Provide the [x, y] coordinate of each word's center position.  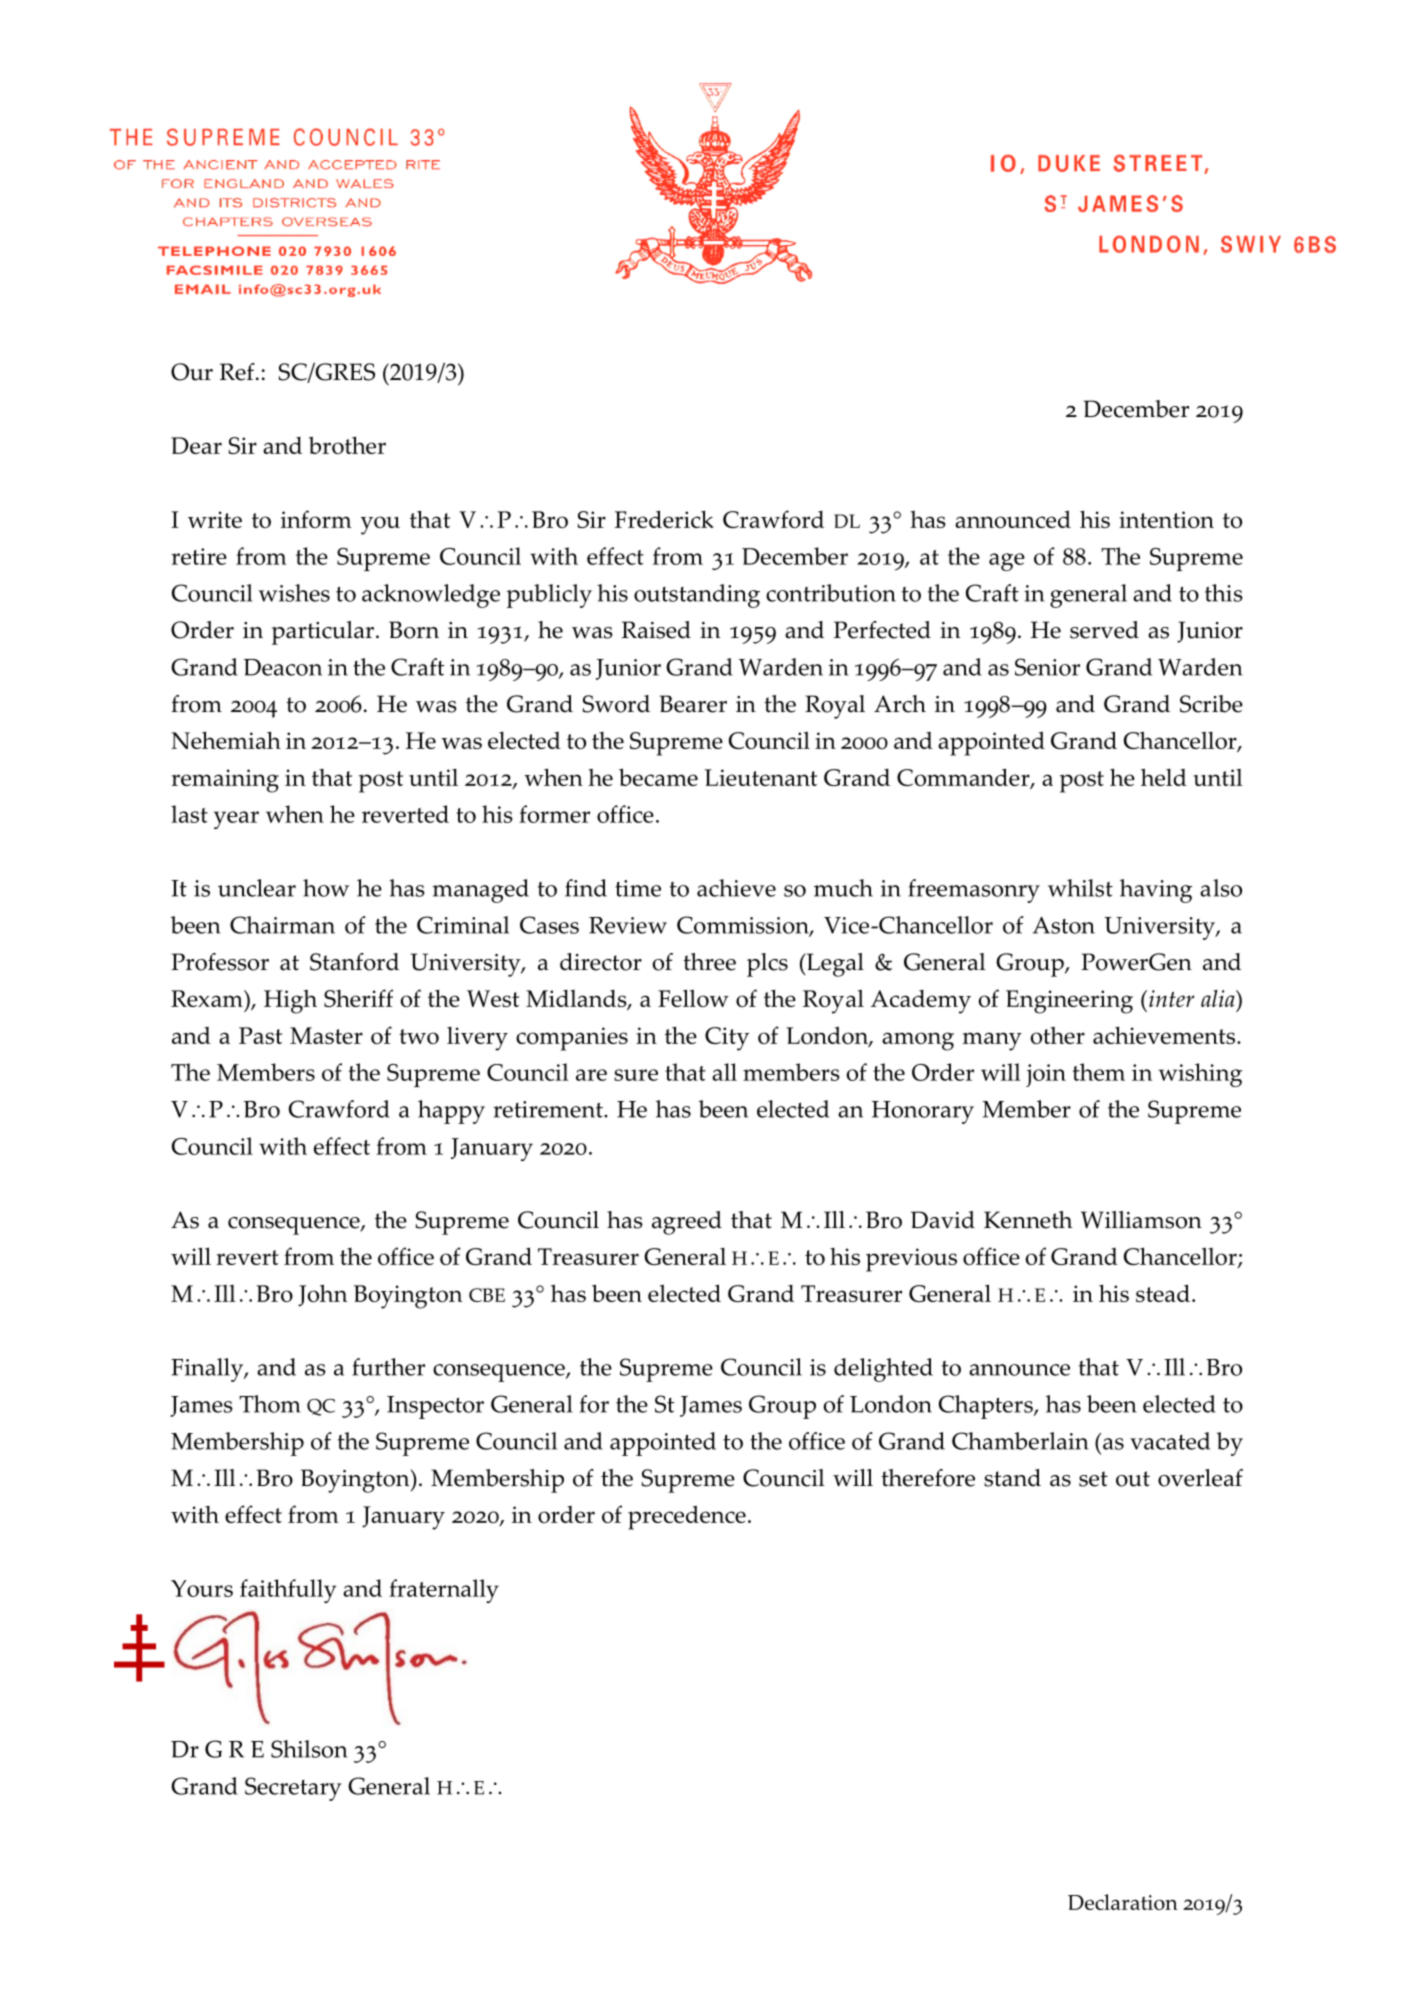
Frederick [664, 519]
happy [451, 1112]
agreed [687, 1223]
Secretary [293, 1789]
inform [316, 519]
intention [1166, 519]
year [236, 820]
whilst [1080, 888]
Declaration [1123, 1902]
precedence [687, 1517]
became [658, 777]
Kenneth [1028, 1220]
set [1093, 1479]
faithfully [288, 1591]
